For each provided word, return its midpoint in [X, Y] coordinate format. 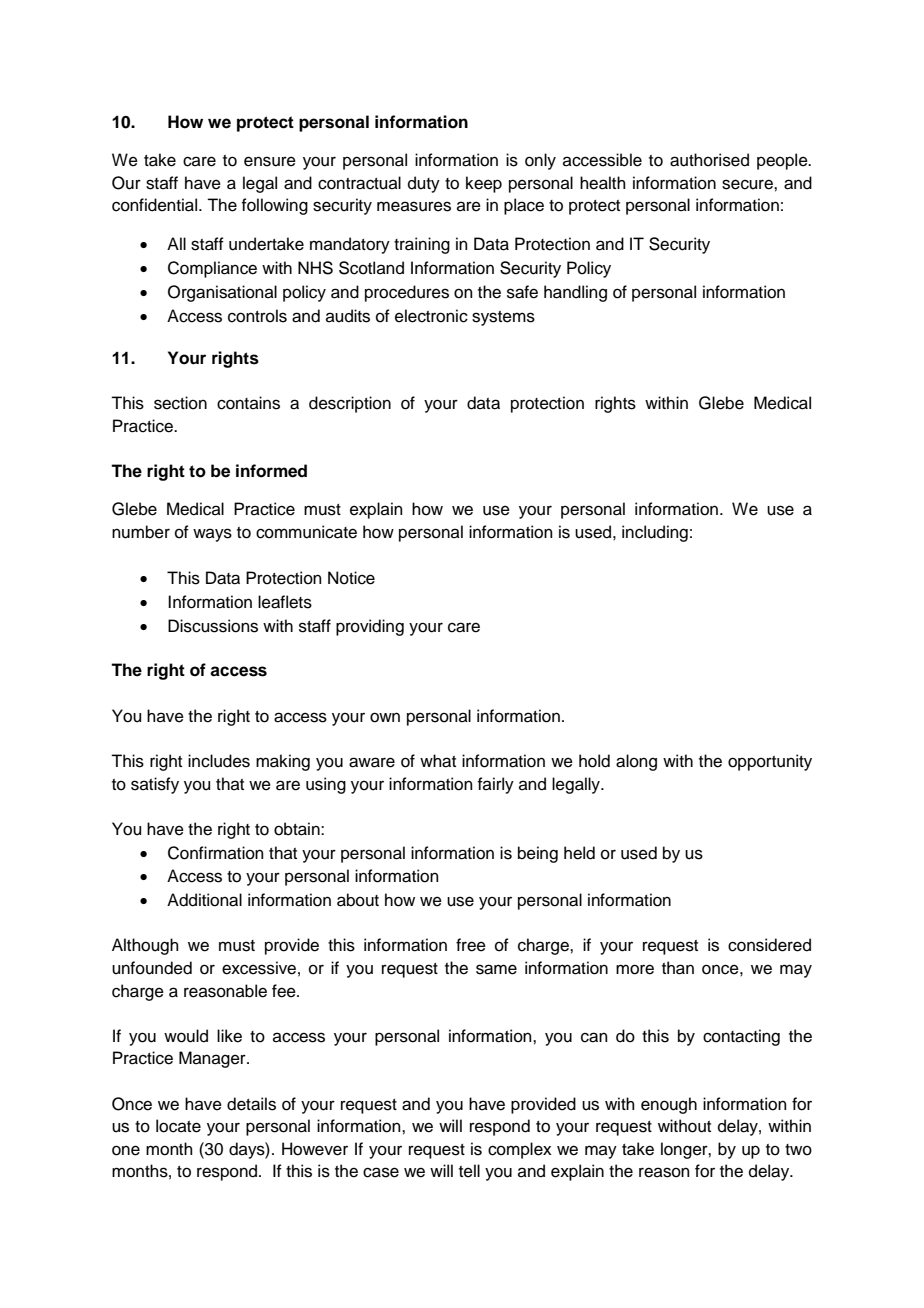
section [180, 403]
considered [769, 945]
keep [484, 184]
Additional [204, 900]
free [471, 945]
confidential [156, 205]
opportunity [770, 762]
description [350, 404]
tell [469, 1171]
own [385, 717]
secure [748, 184]
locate [178, 1126]
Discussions [213, 626]
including [655, 533]
